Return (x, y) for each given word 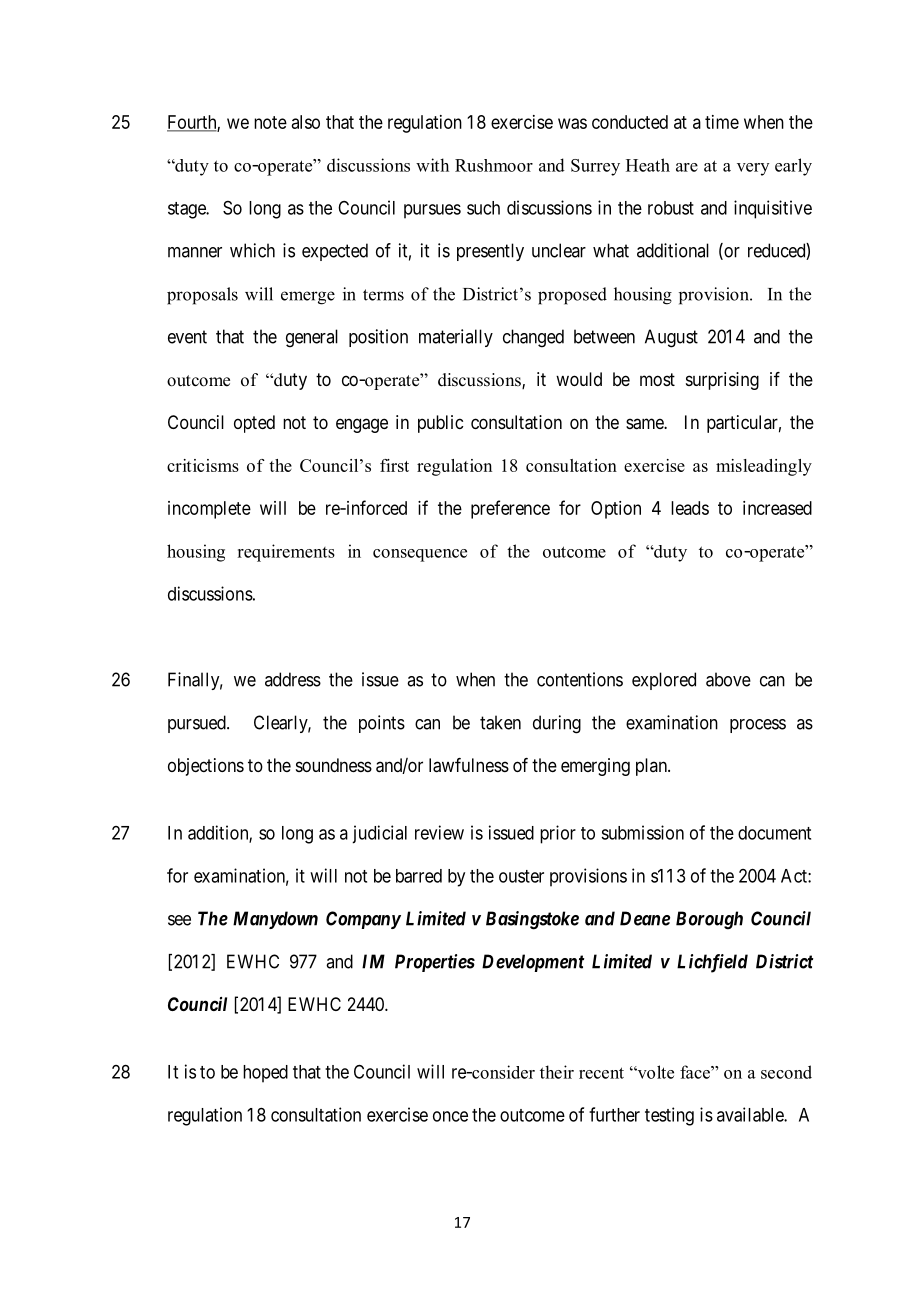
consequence (420, 555)
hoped (265, 1074)
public (440, 424)
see (179, 920)
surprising (722, 381)
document (774, 833)
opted (254, 424)
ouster (521, 876)
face (696, 1072)
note (270, 122)
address (293, 679)
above (728, 679)
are (687, 167)
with (432, 165)
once (450, 1116)
